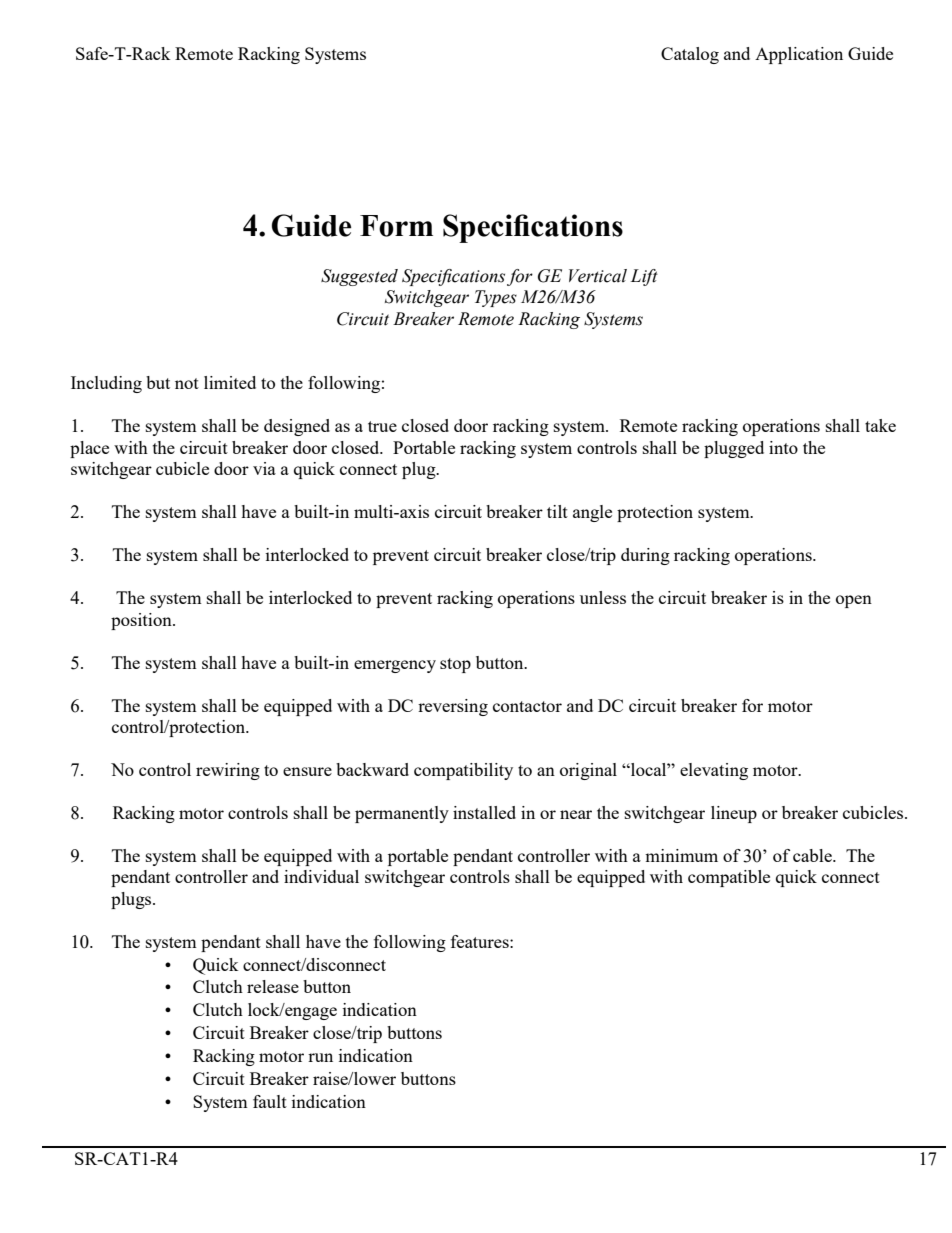  I want to click on Lift, so click(644, 277).
